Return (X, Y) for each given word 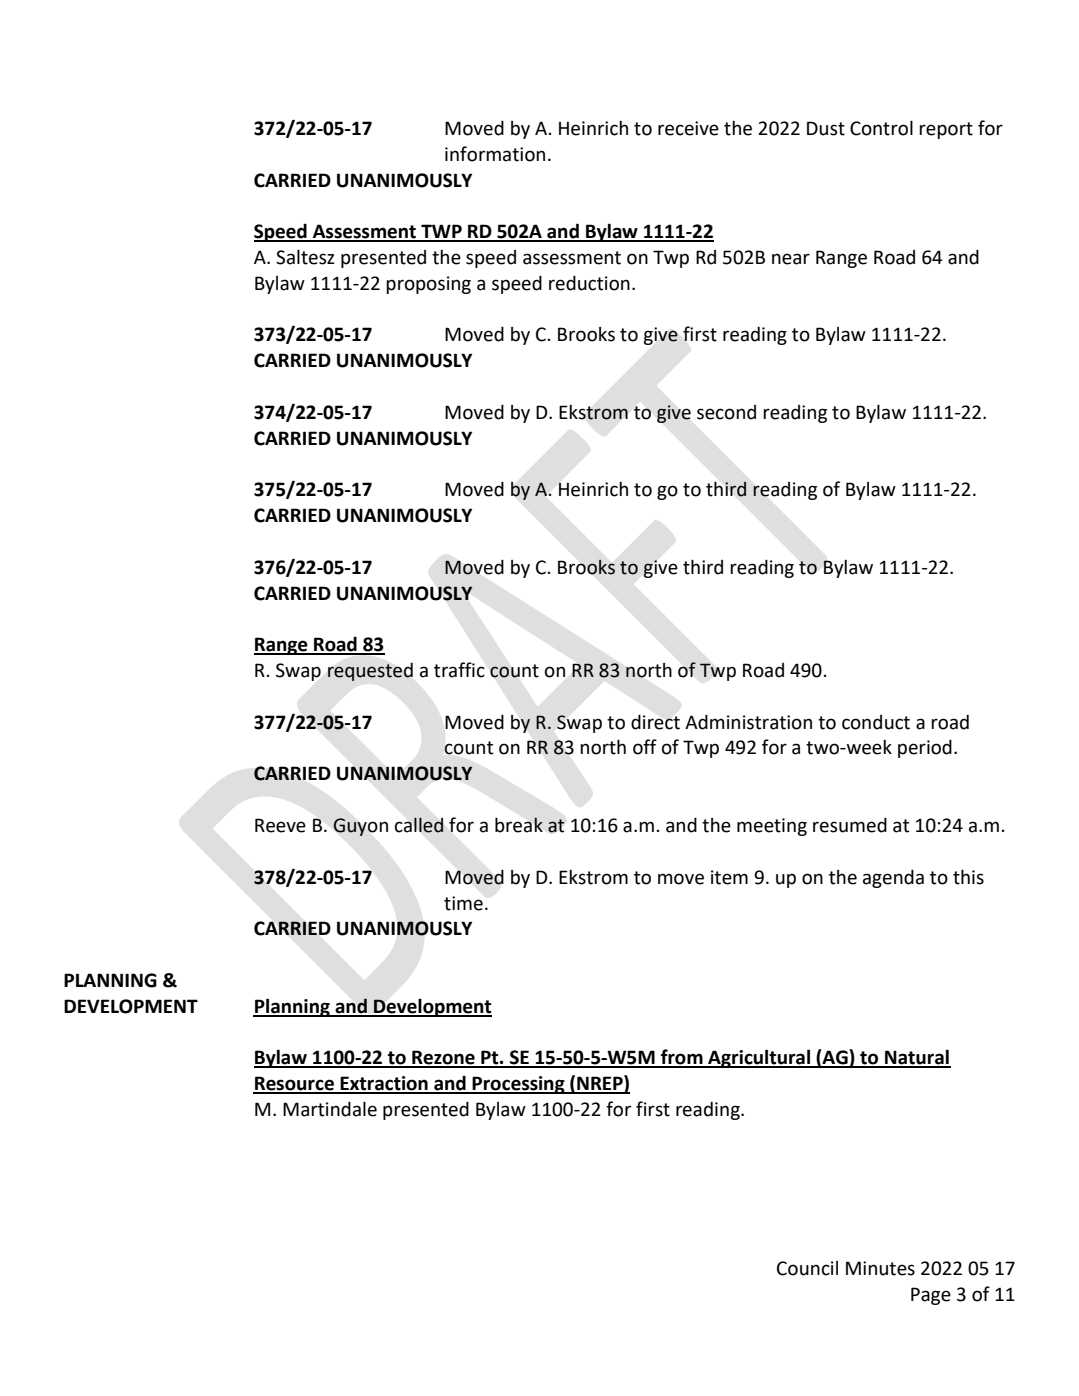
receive (688, 128)
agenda (893, 878)
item (729, 877)
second (726, 412)
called (419, 825)
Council (807, 1268)
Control (881, 128)
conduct (876, 722)
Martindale (330, 1109)
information (495, 154)
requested (370, 672)
